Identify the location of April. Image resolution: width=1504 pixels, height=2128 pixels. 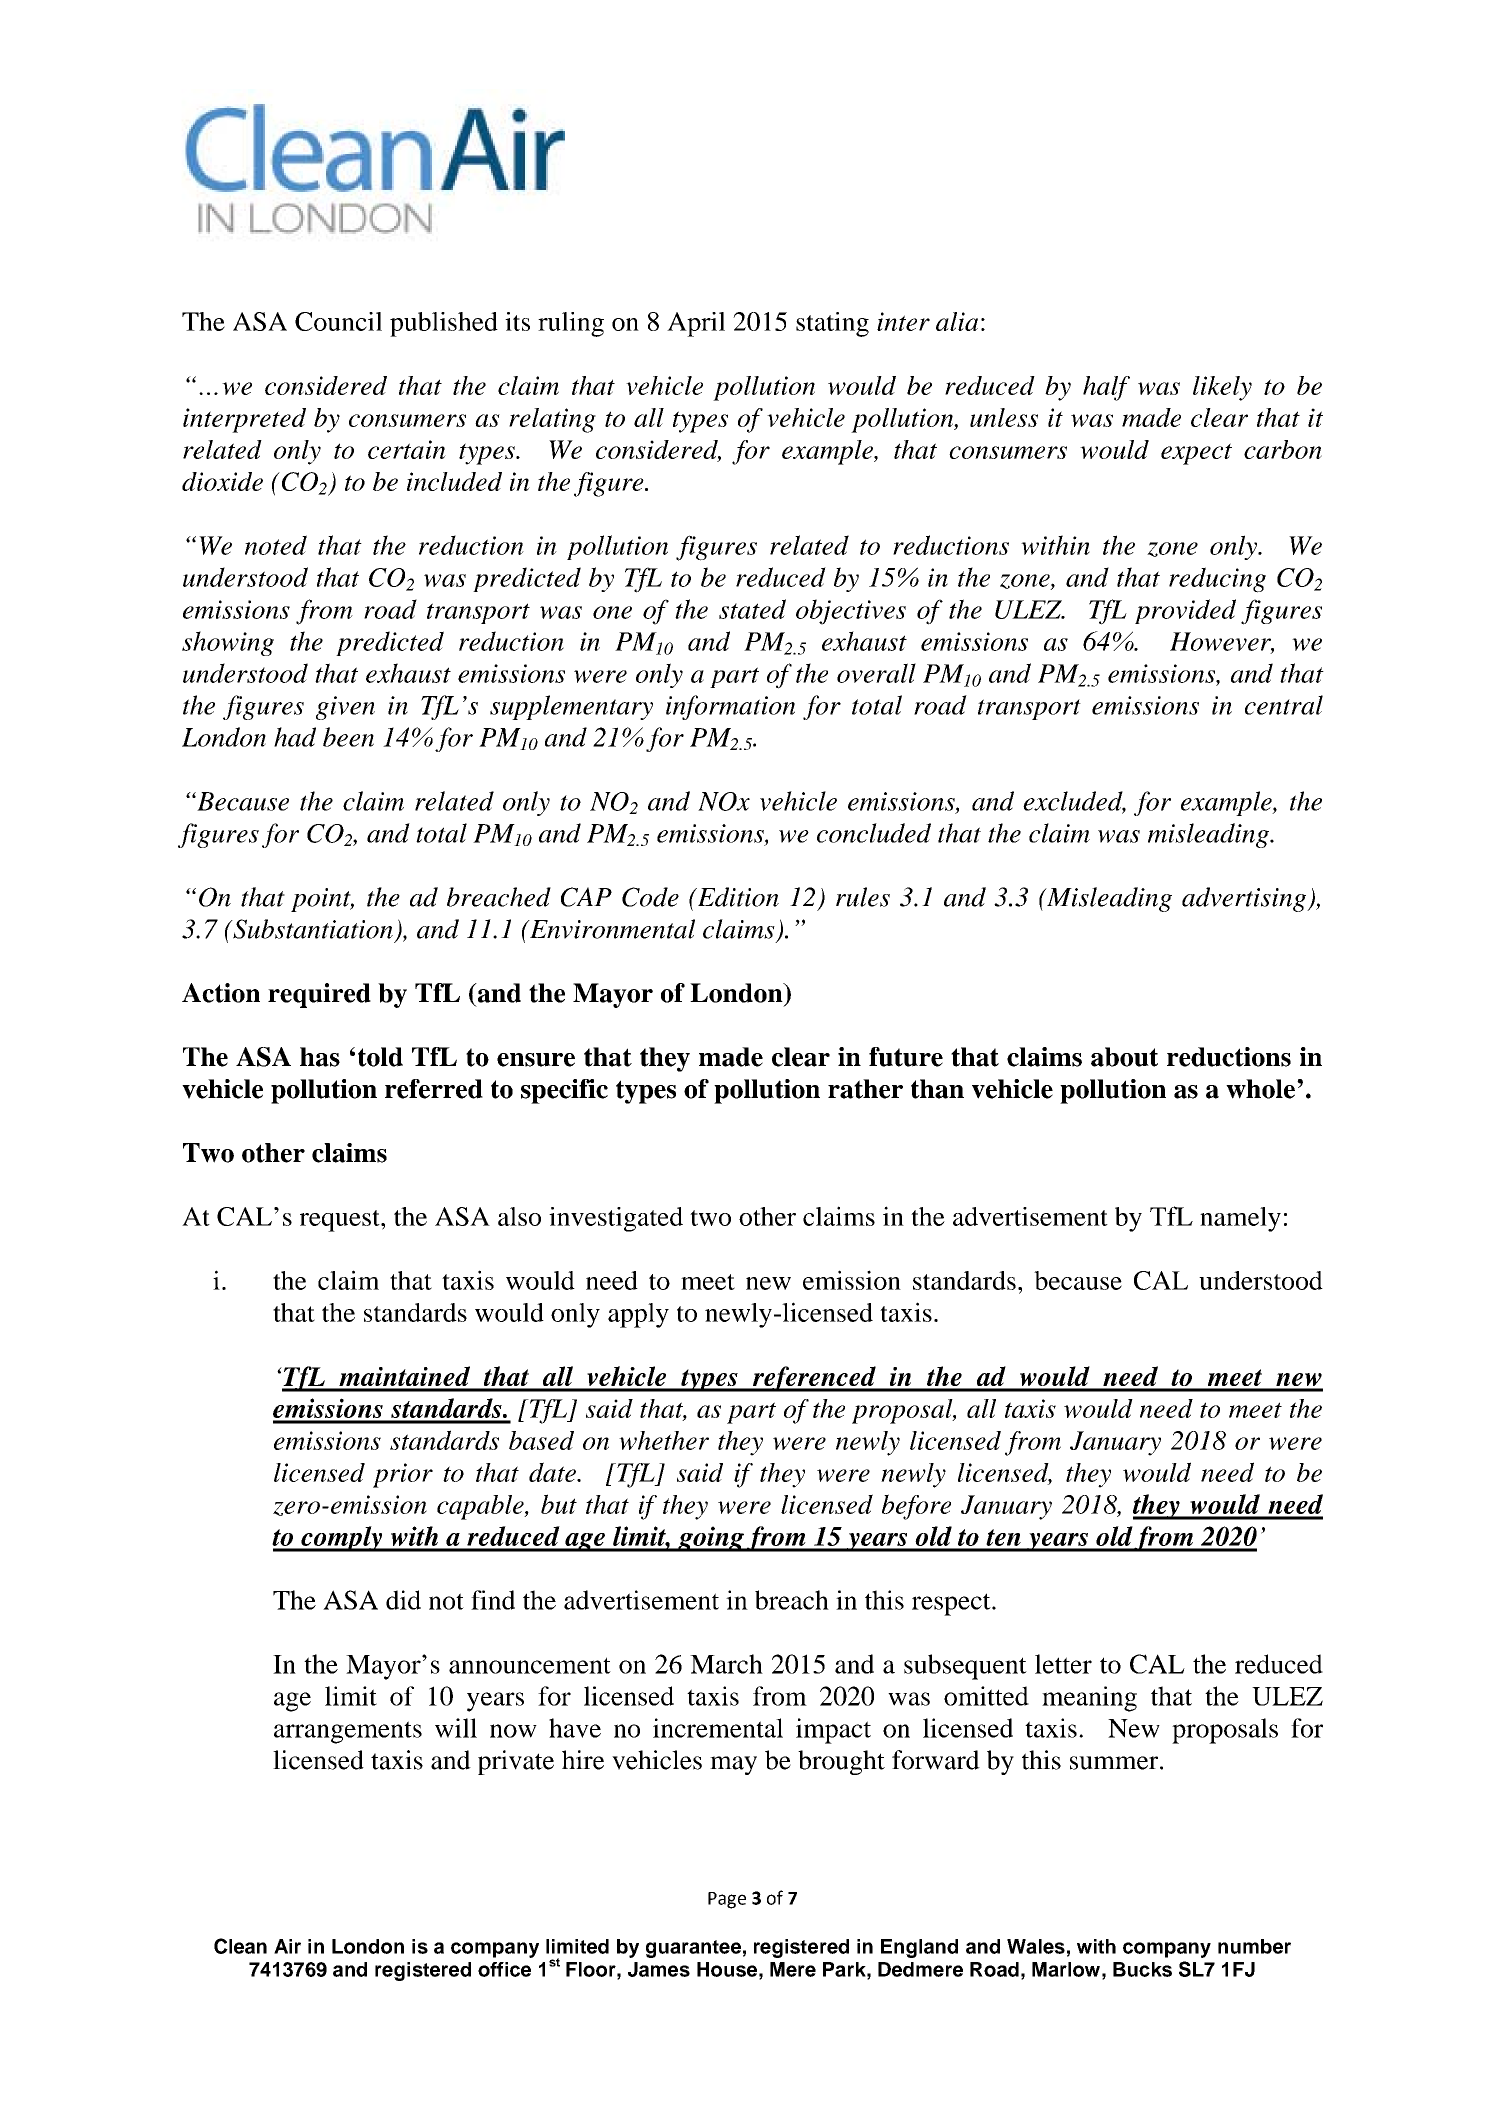
(696, 324).
